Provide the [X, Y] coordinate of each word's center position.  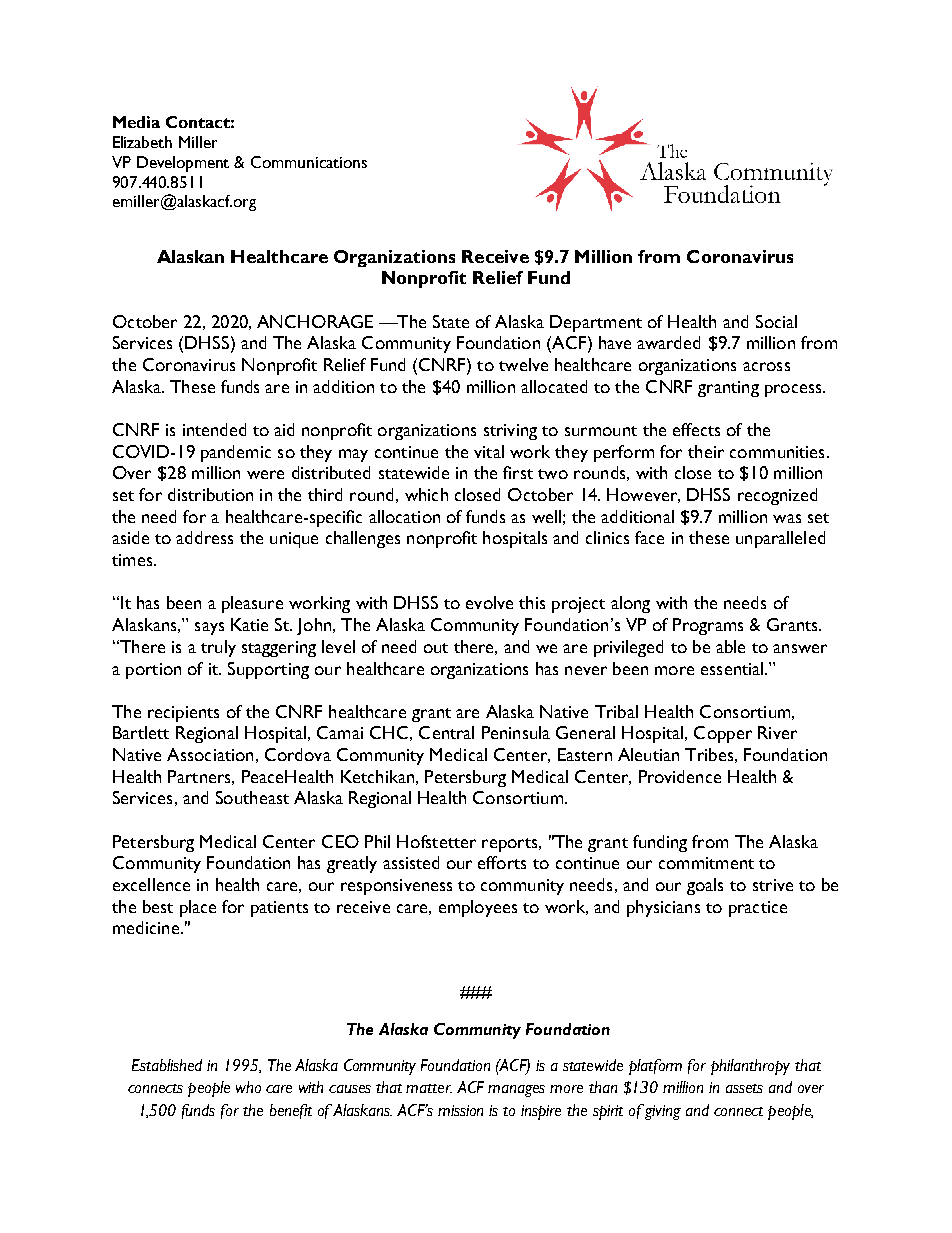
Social [776, 321]
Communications [309, 162]
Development [183, 164]
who [248, 1087]
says [209, 628]
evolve [489, 602]
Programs [708, 626]
